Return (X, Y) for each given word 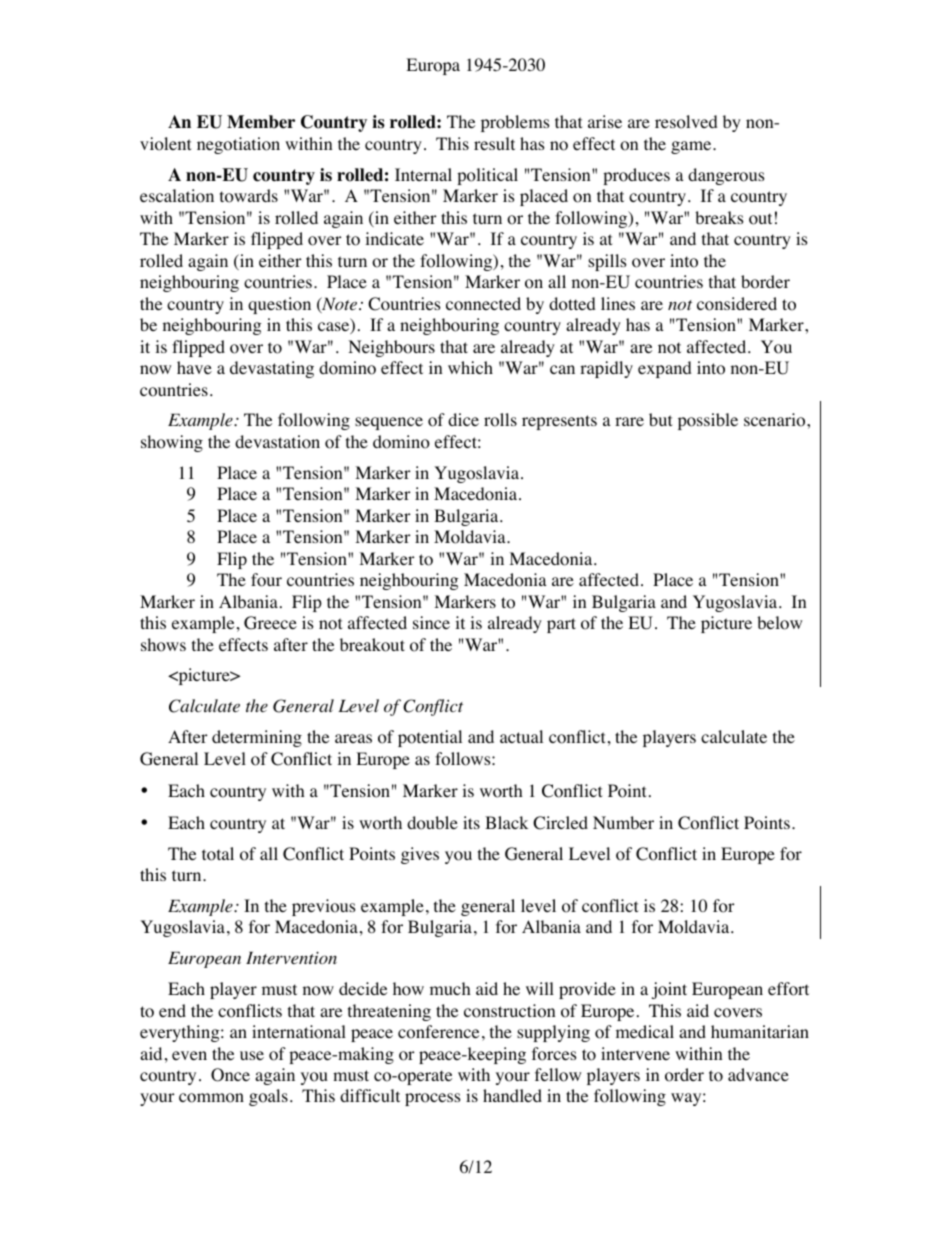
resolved (686, 122)
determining (257, 738)
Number (623, 822)
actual (521, 736)
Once (230, 1075)
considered (737, 304)
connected (483, 304)
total (218, 854)
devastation (277, 442)
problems (515, 123)
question (279, 305)
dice (463, 419)
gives (420, 855)
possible (708, 421)
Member (261, 122)
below (779, 623)
